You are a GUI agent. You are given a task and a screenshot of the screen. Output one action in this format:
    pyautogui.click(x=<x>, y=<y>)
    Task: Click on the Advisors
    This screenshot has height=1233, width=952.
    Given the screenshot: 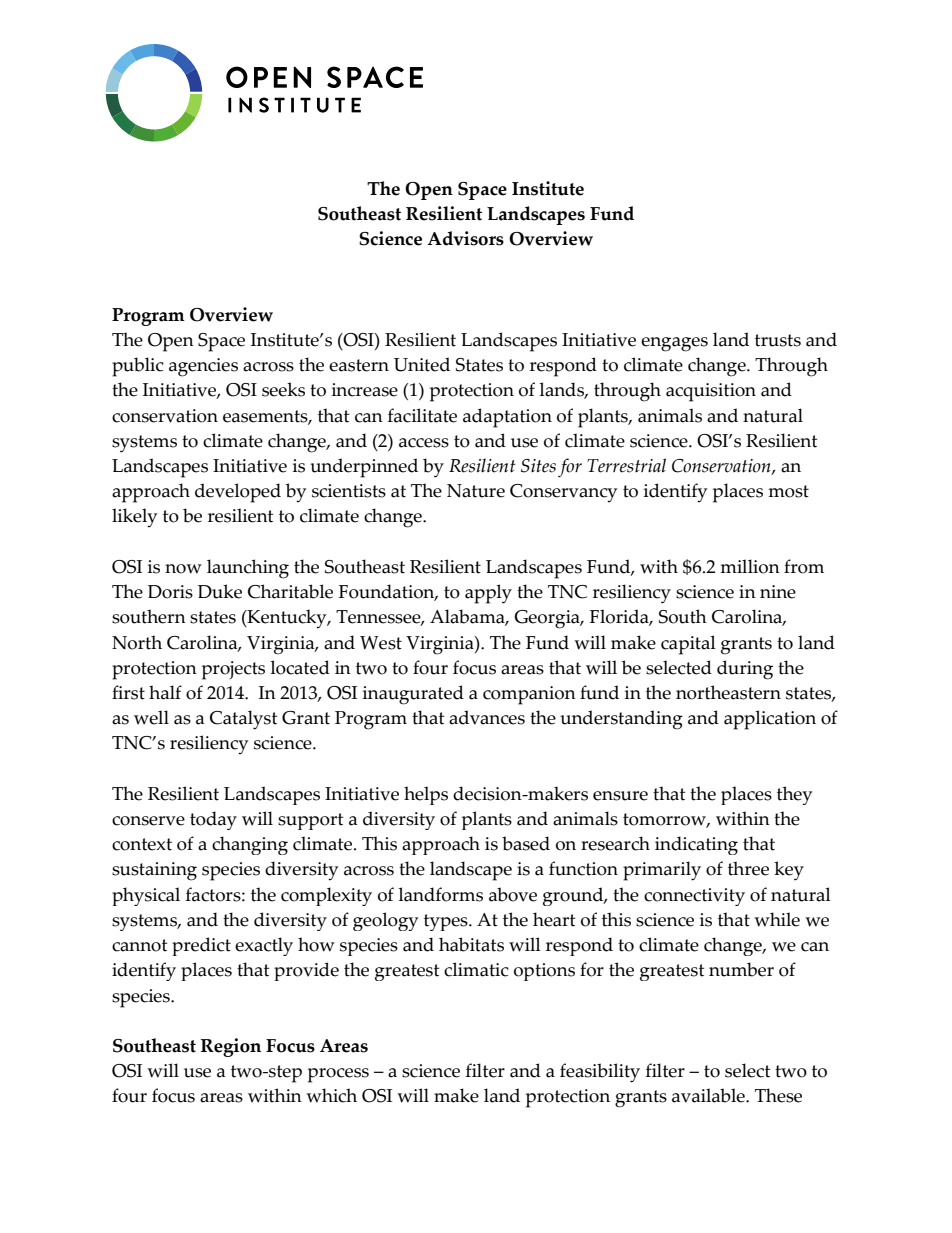 What is the action you would take?
    pyautogui.click(x=465, y=238)
